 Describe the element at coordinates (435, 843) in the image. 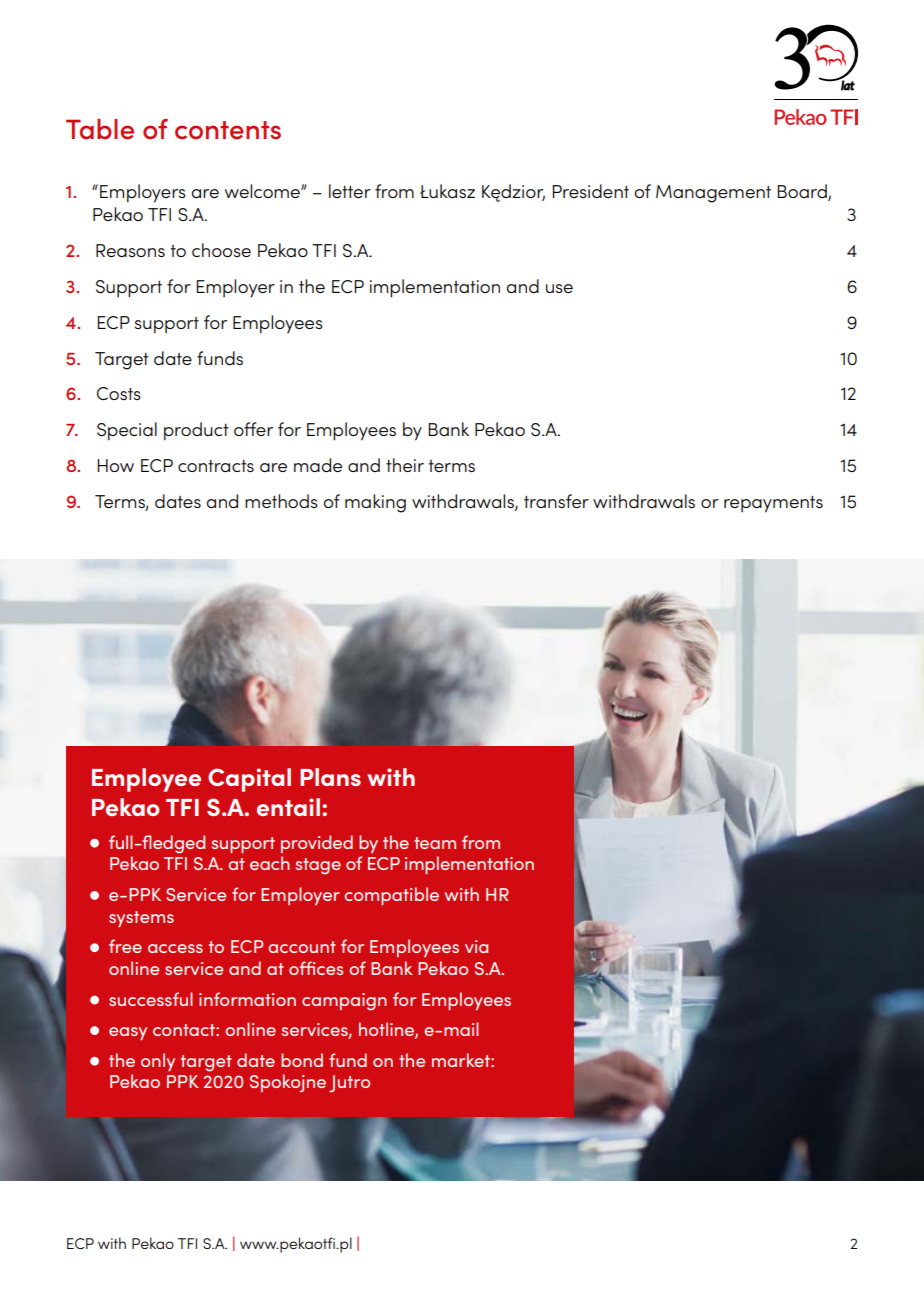

I see `team` at that location.
